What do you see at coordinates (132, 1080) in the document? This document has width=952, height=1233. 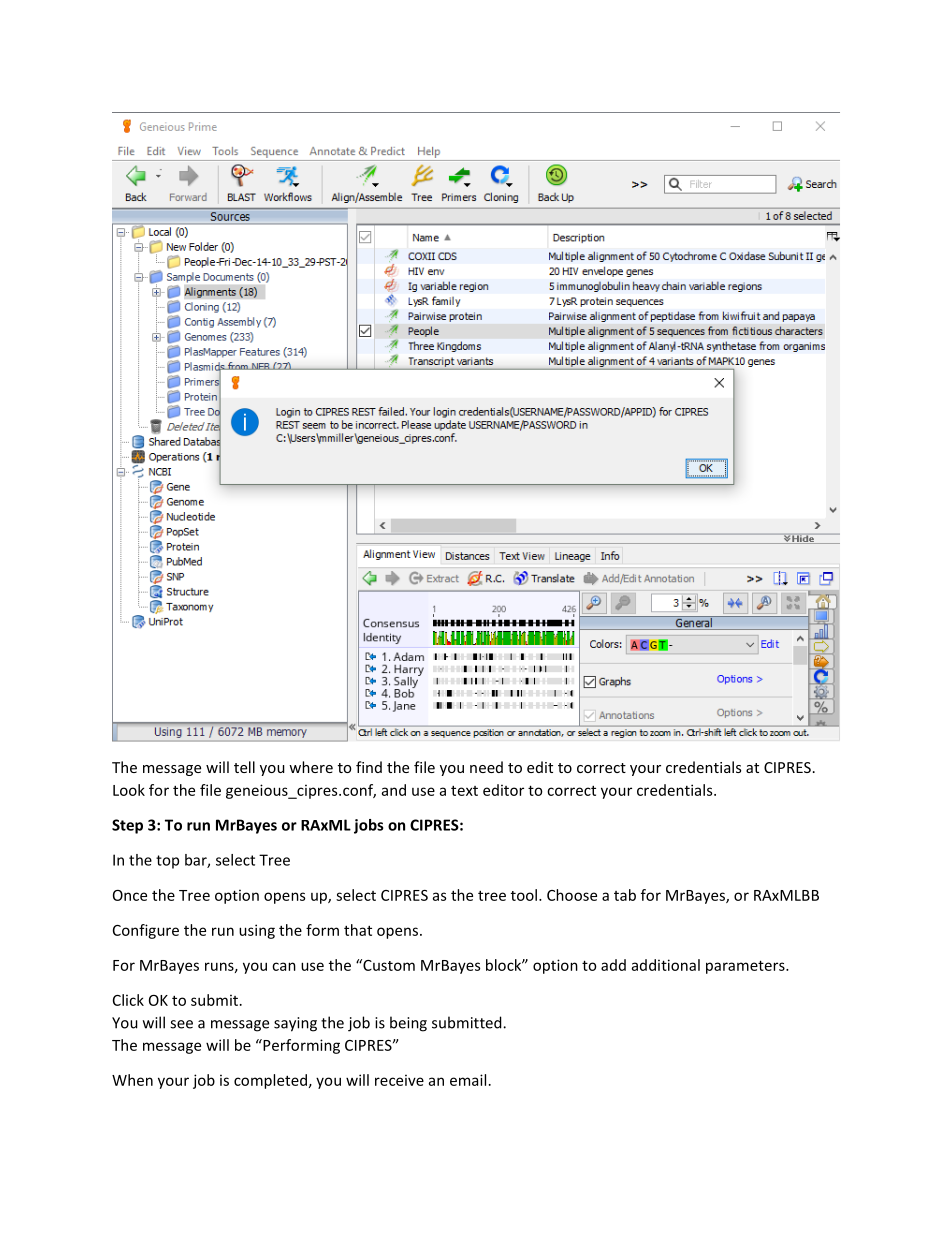 I see `When` at bounding box center [132, 1080].
